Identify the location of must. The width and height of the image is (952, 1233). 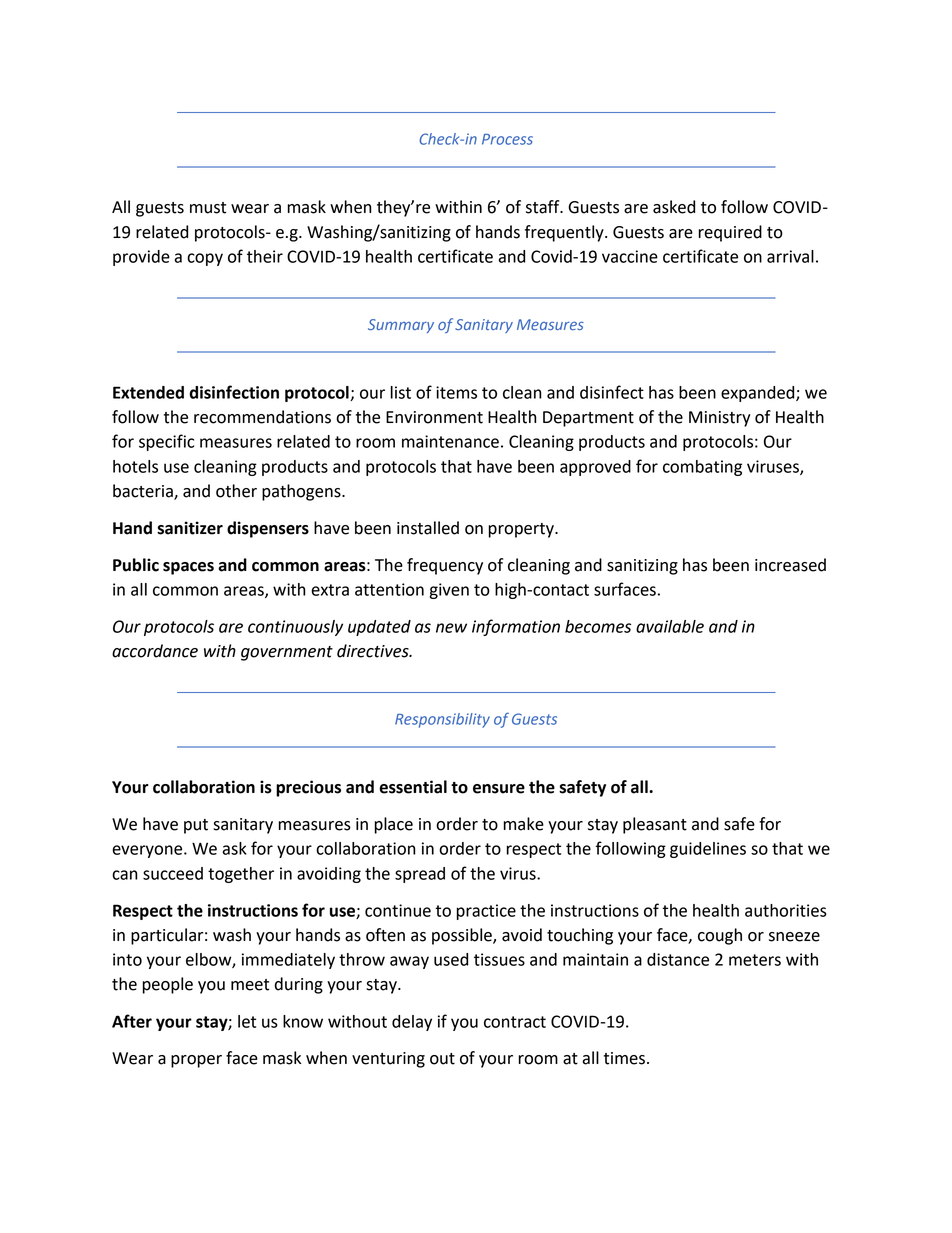
(208, 208).
